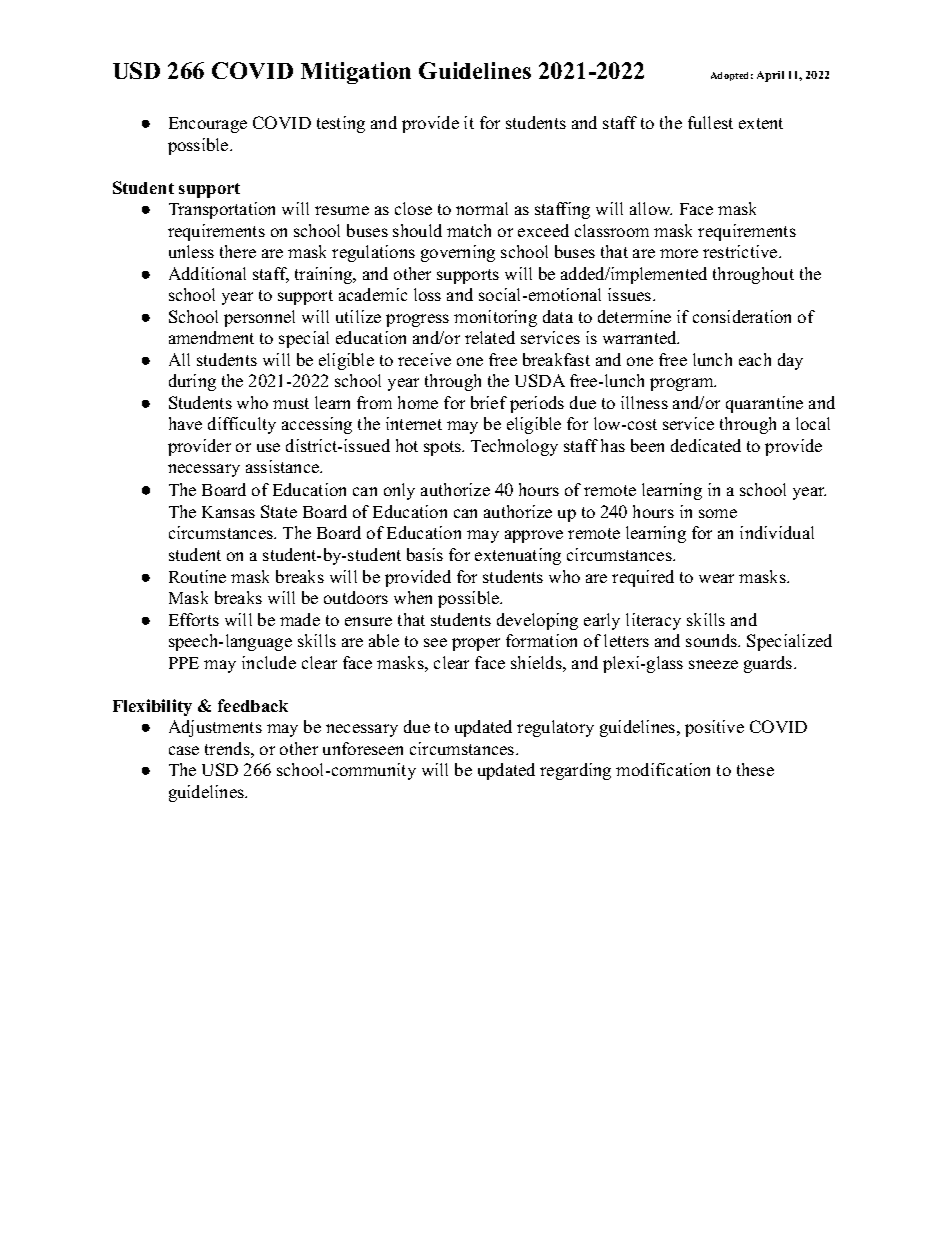  I want to click on Encourage, so click(208, 125).
